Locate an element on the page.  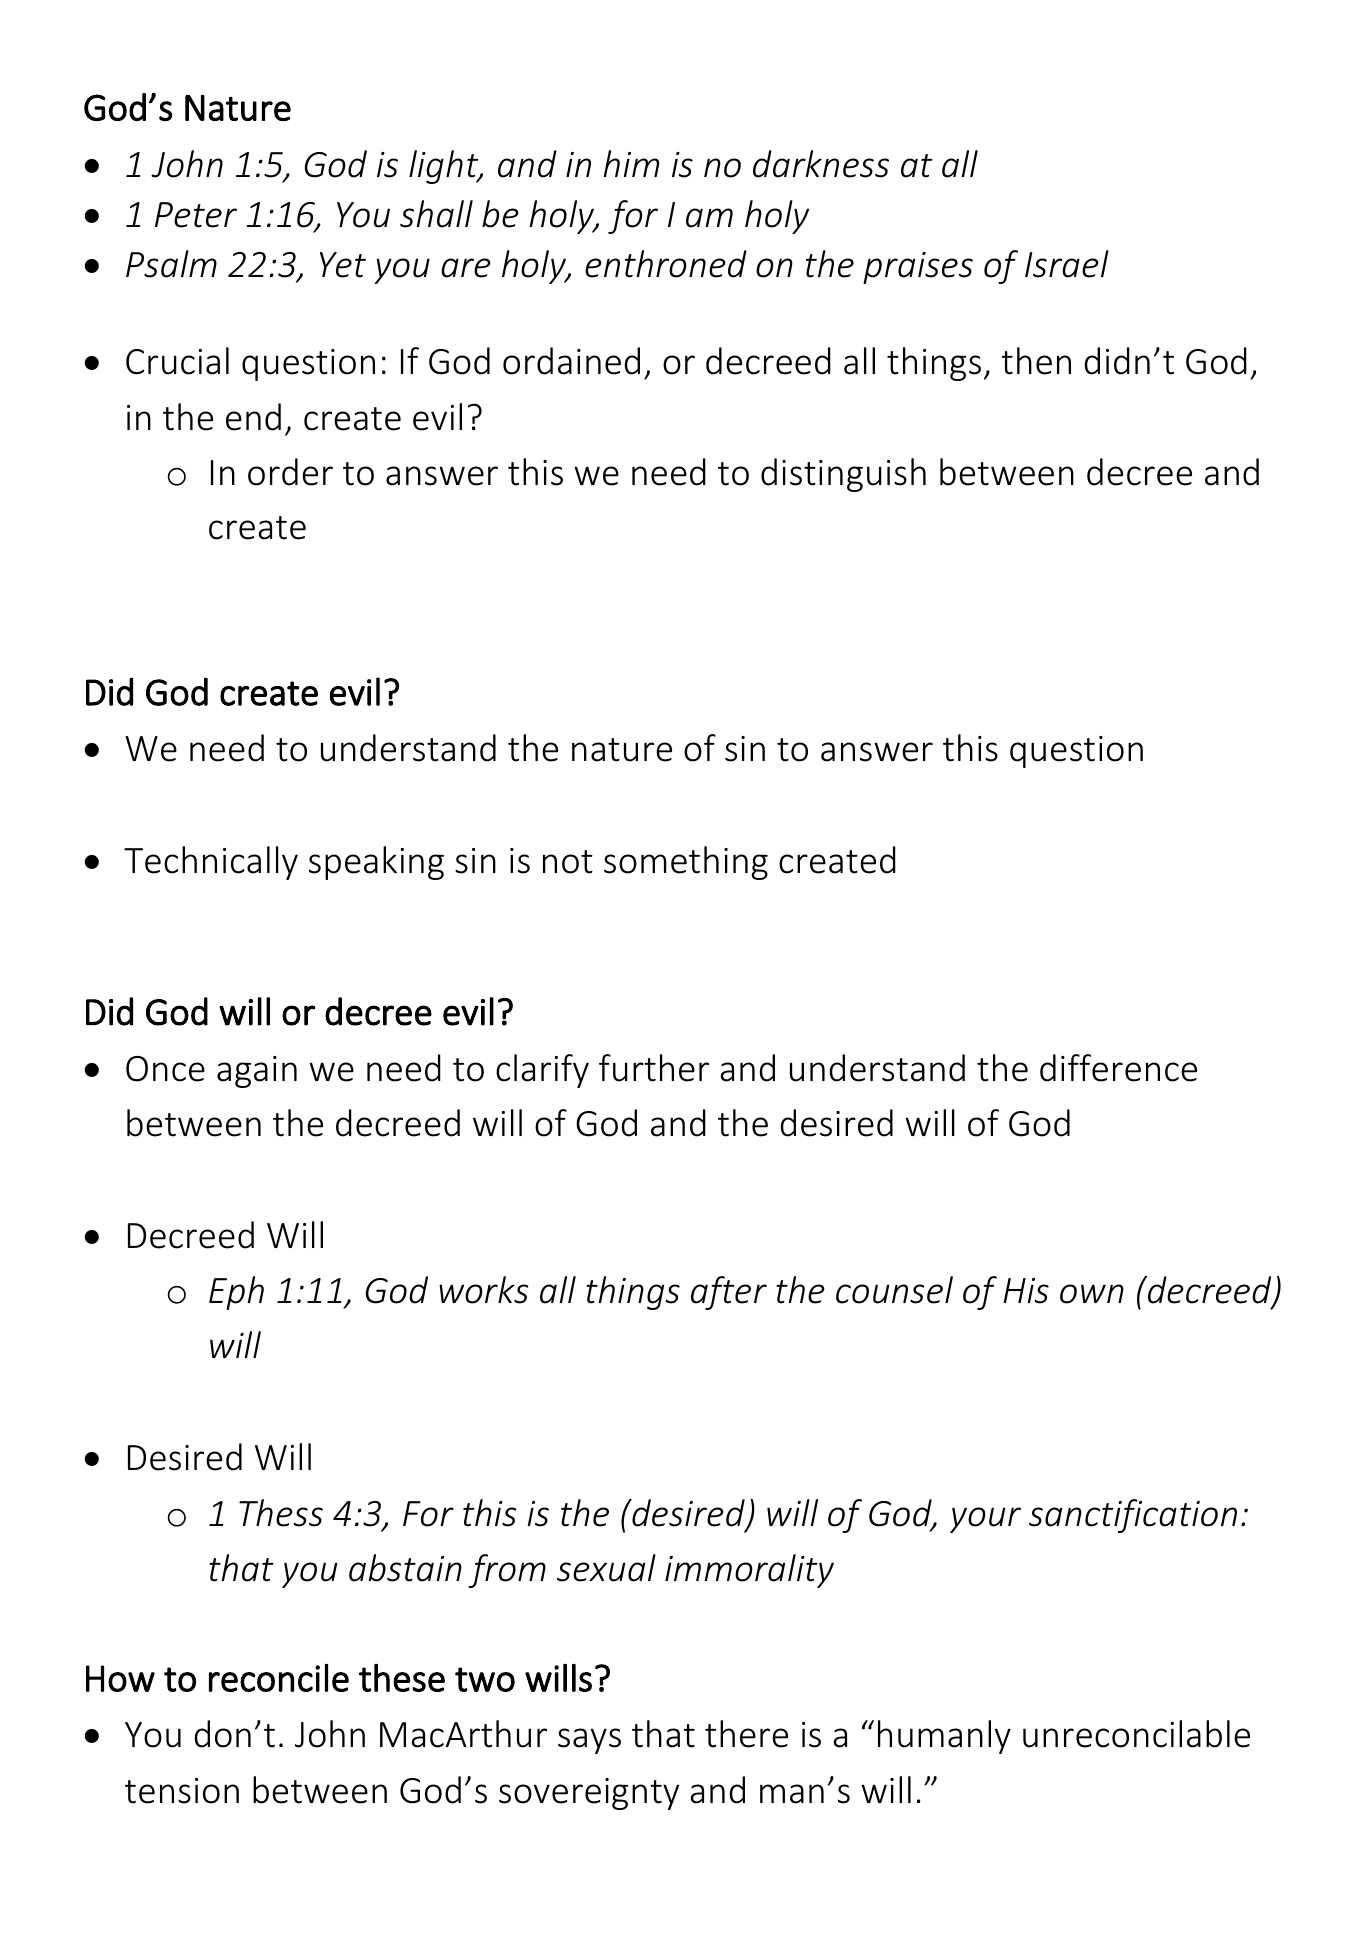
says is located at coordinates (589, 1741).
